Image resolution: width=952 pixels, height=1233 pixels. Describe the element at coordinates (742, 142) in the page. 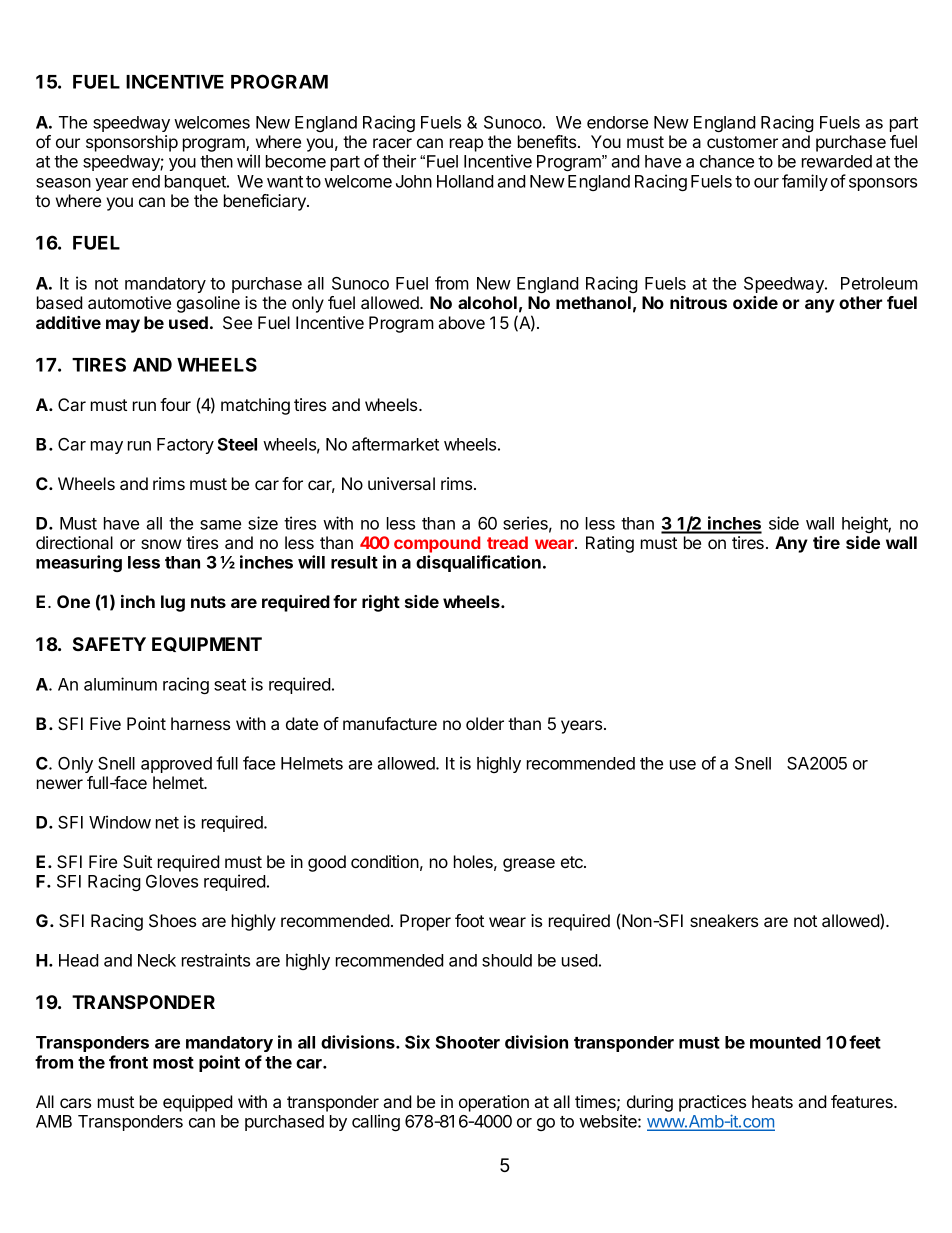

I see `customer` at that location.
